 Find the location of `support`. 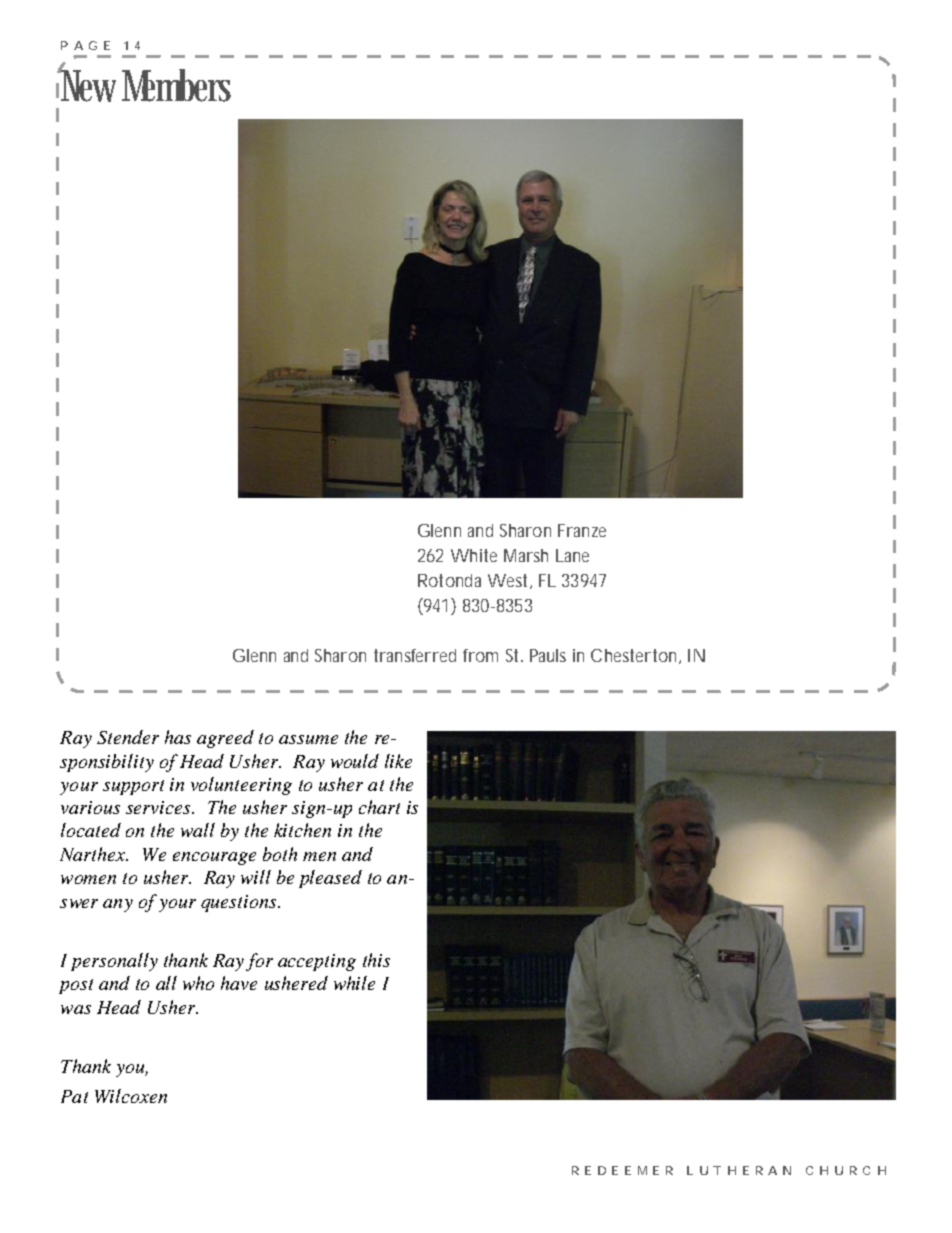

support is located at coordinates (133, 787).
